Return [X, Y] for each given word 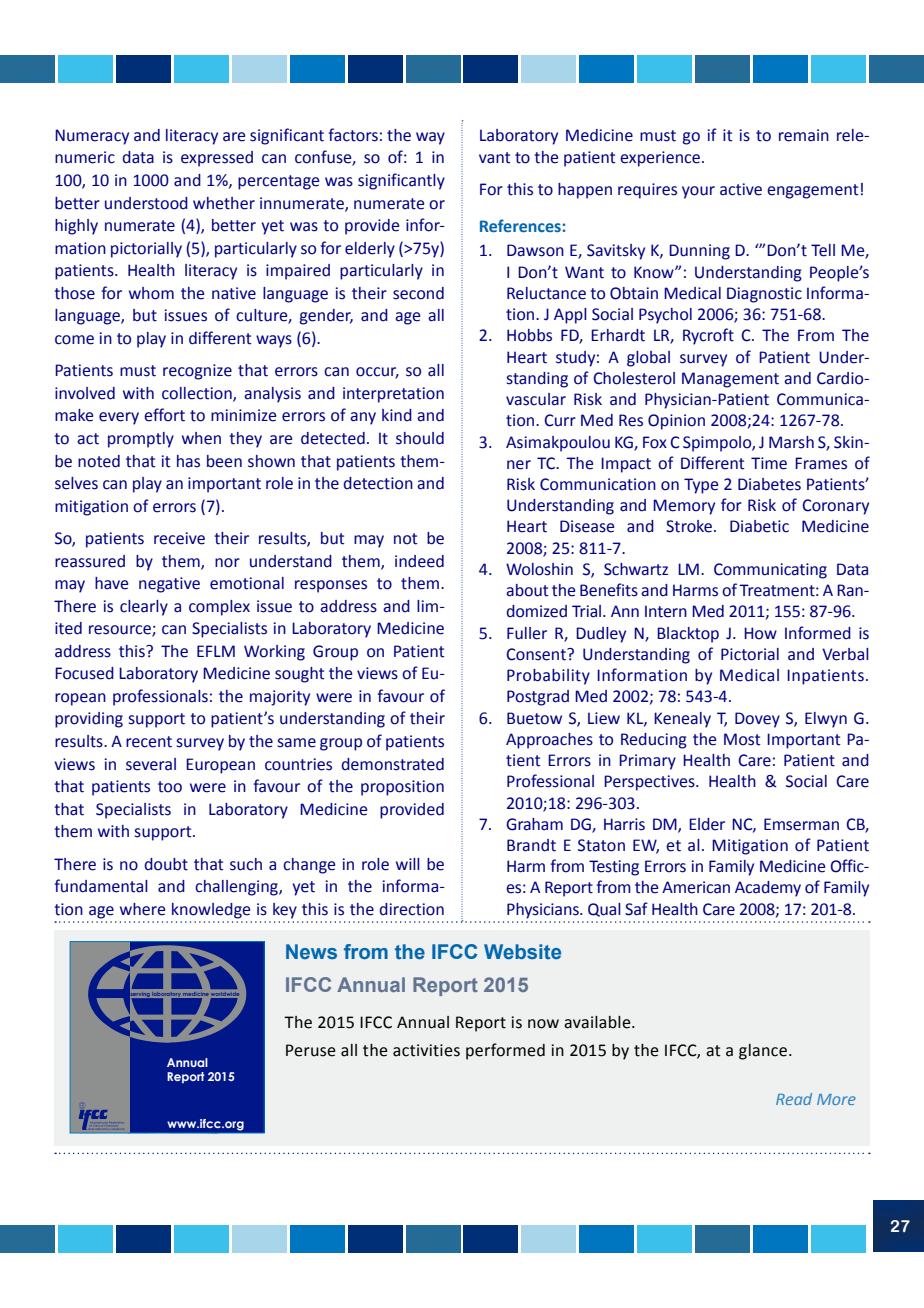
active [741, 189]
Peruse [311, 1050]
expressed [217, 159]
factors [353, 135]
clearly [144, 608]
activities [426, 1050]
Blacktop [688, 635]
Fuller [527, 633]
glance [763, 1052]
